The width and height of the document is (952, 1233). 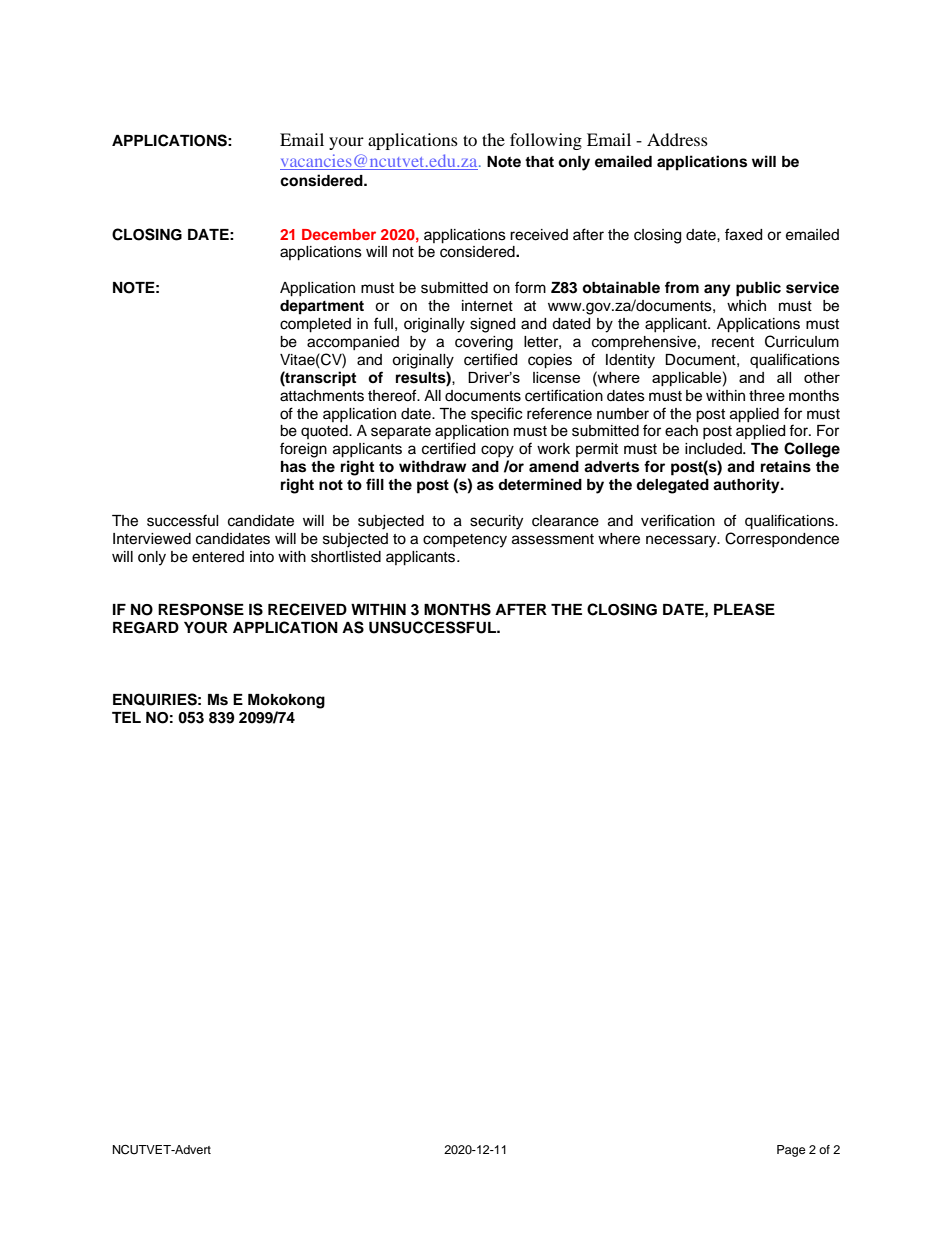 I want to click on December, so click(x=339, y=234).
